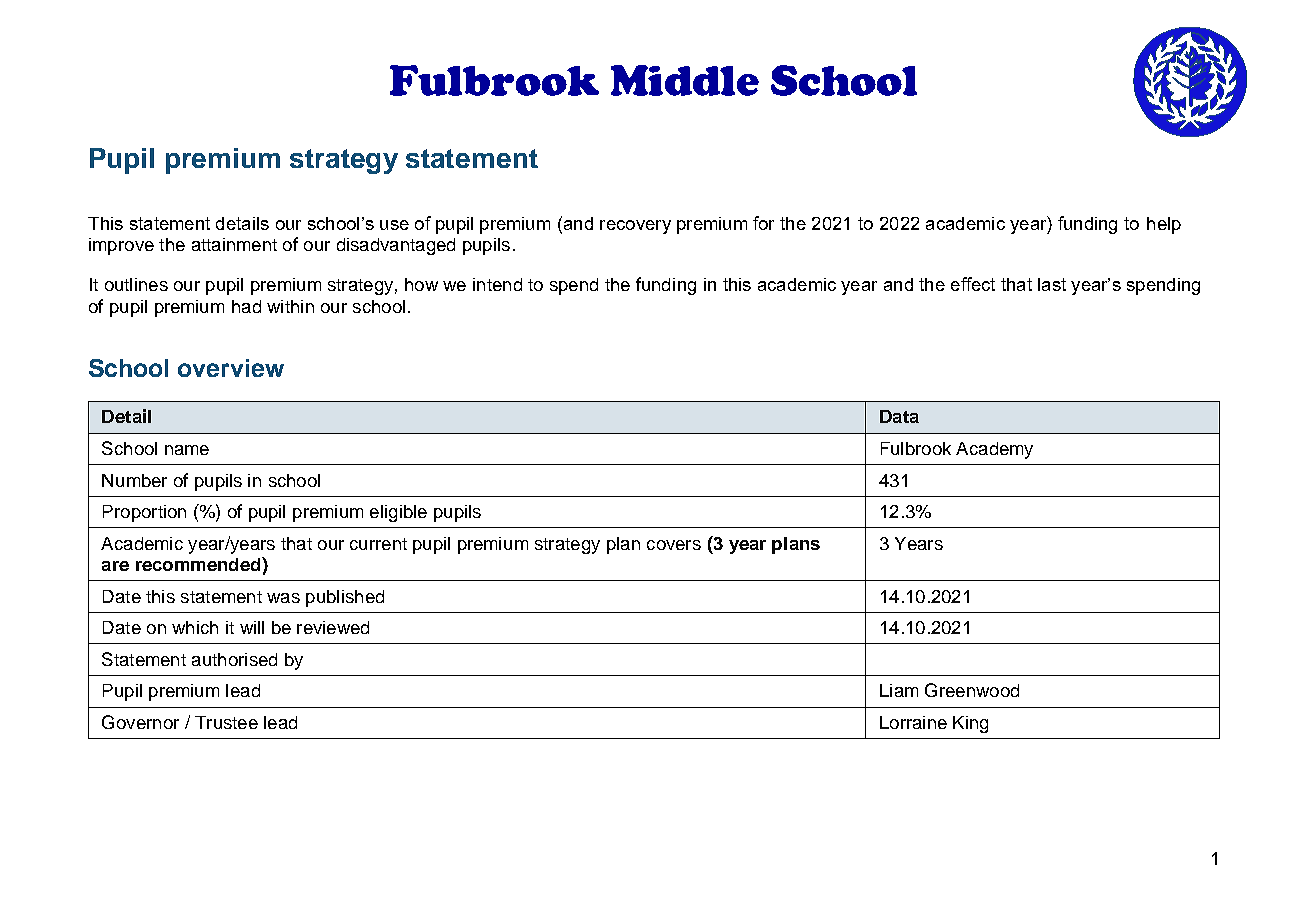 Image resolution: width=1308 pixels, height=924 pixels. I want to click on covers, so click(674, 545).
